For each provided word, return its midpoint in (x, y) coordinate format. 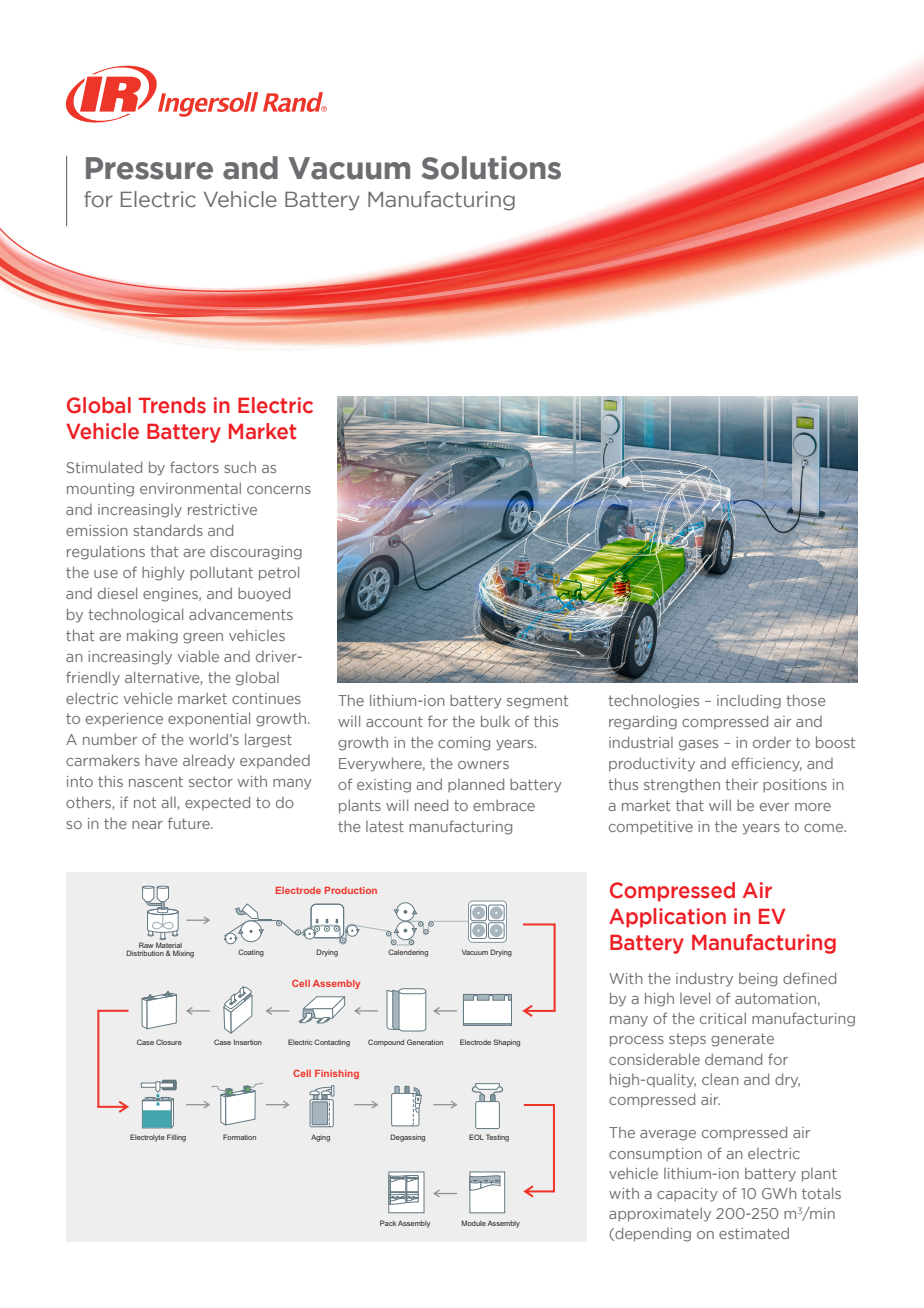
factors (194, 467)
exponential (209, 719)
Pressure (149, 168)
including (749, 701)
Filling (176, 1138)
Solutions (491, 168)
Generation (425, 1042)
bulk (495, 721)
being (758, 980)
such (240, 467)
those (806, 700)
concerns (279, 490)
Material (169, 945)
